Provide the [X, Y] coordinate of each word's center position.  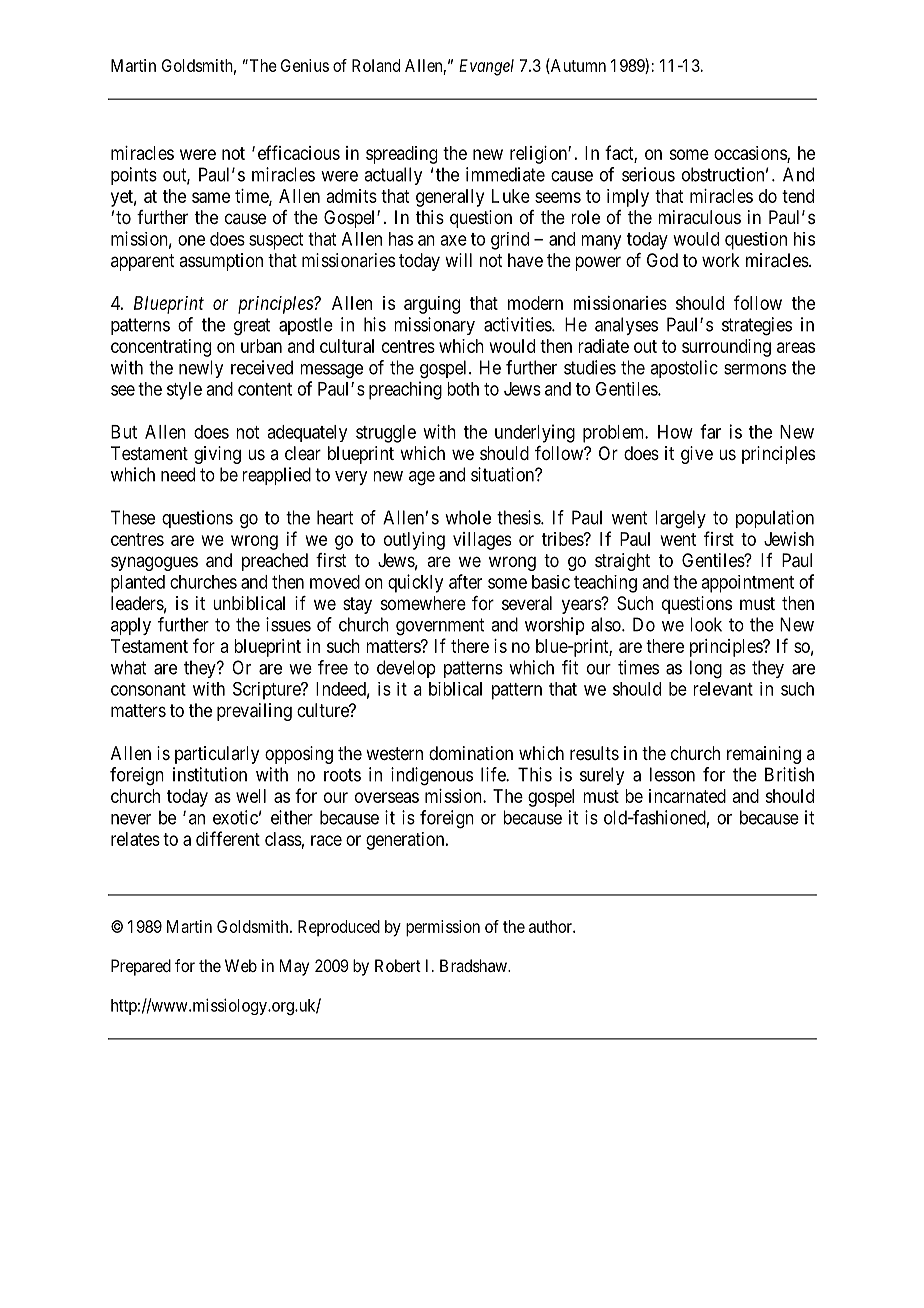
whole [468, 517]
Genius [305, 65]
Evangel [486, 67]
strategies [757, 326]
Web [241, 965]
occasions [751, 154]
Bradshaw [474, 965]
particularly [217, 755]
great [252, 327]
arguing [432, 305]
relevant [723, 689]
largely [680, 519]
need [178, 474]
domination [471, 753]
